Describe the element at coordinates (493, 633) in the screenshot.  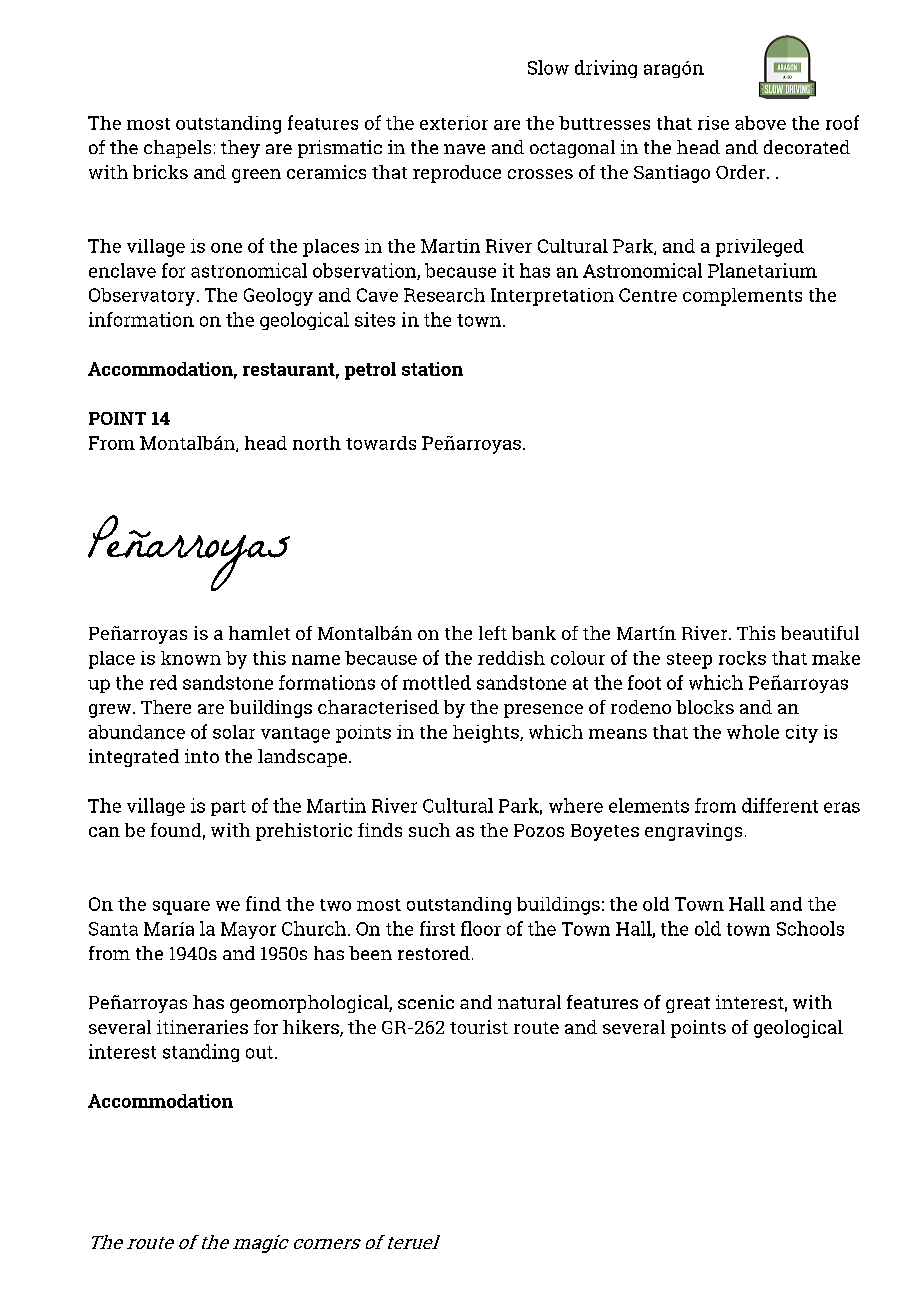
I see `left` at that location.
